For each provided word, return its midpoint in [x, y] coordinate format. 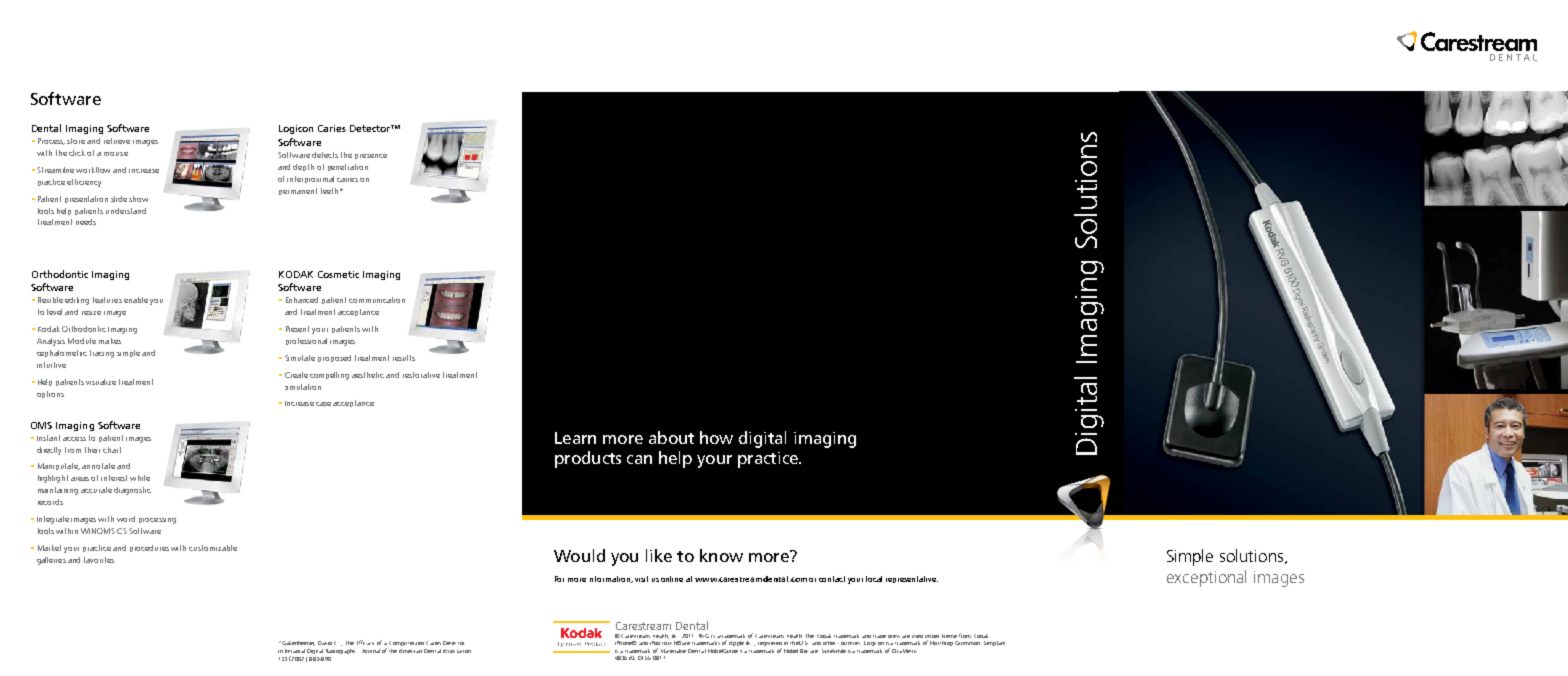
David [325, 643]
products [588, 459]
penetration [348, 167]
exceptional [1206, 578]
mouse [116, 154]
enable [136, 300]
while [140, 478]
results [404, 358]
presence [371, 156]
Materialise [673, 651]
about [671, 437]
